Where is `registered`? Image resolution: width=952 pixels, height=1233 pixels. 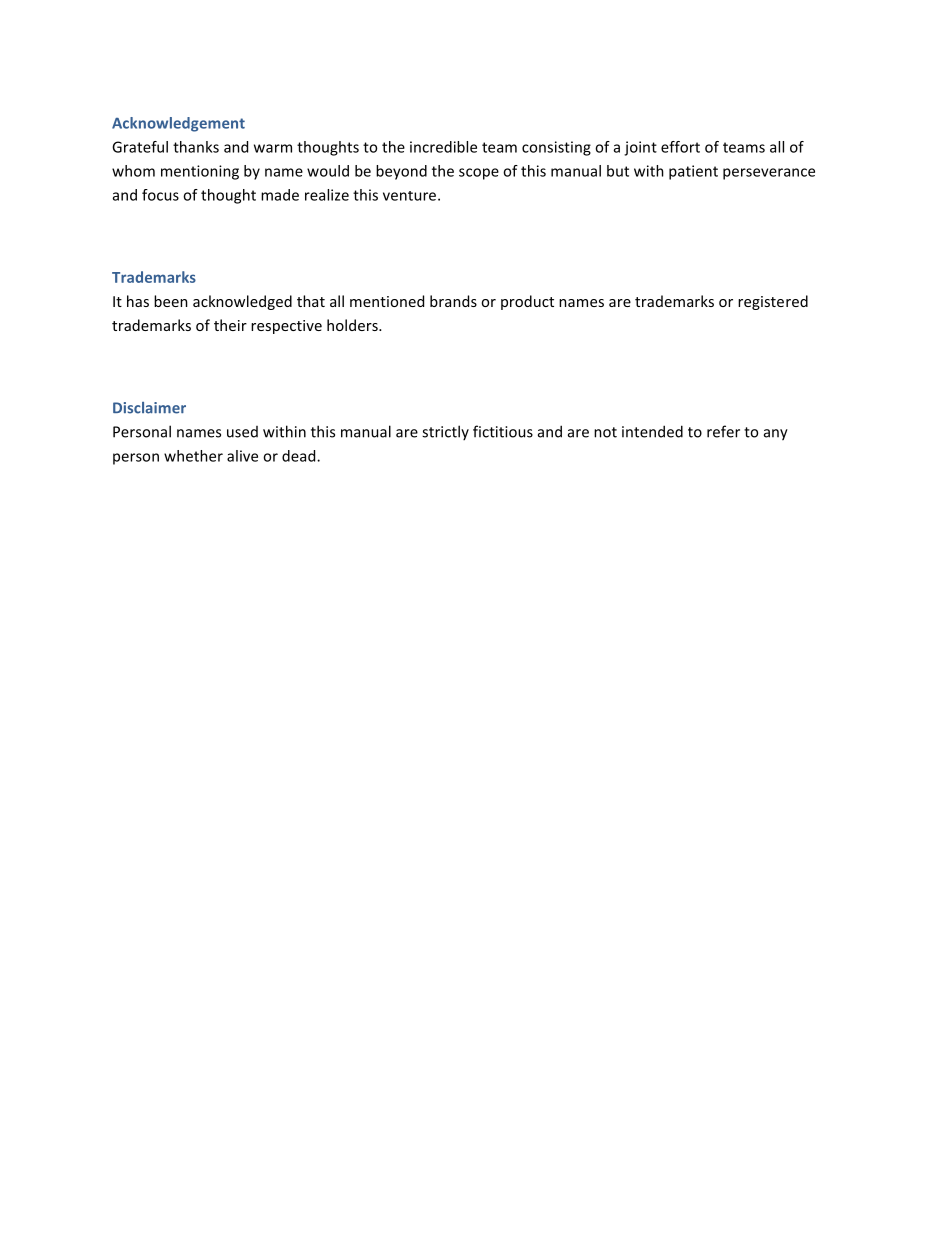
registered is located at coordinates (773, 302).
